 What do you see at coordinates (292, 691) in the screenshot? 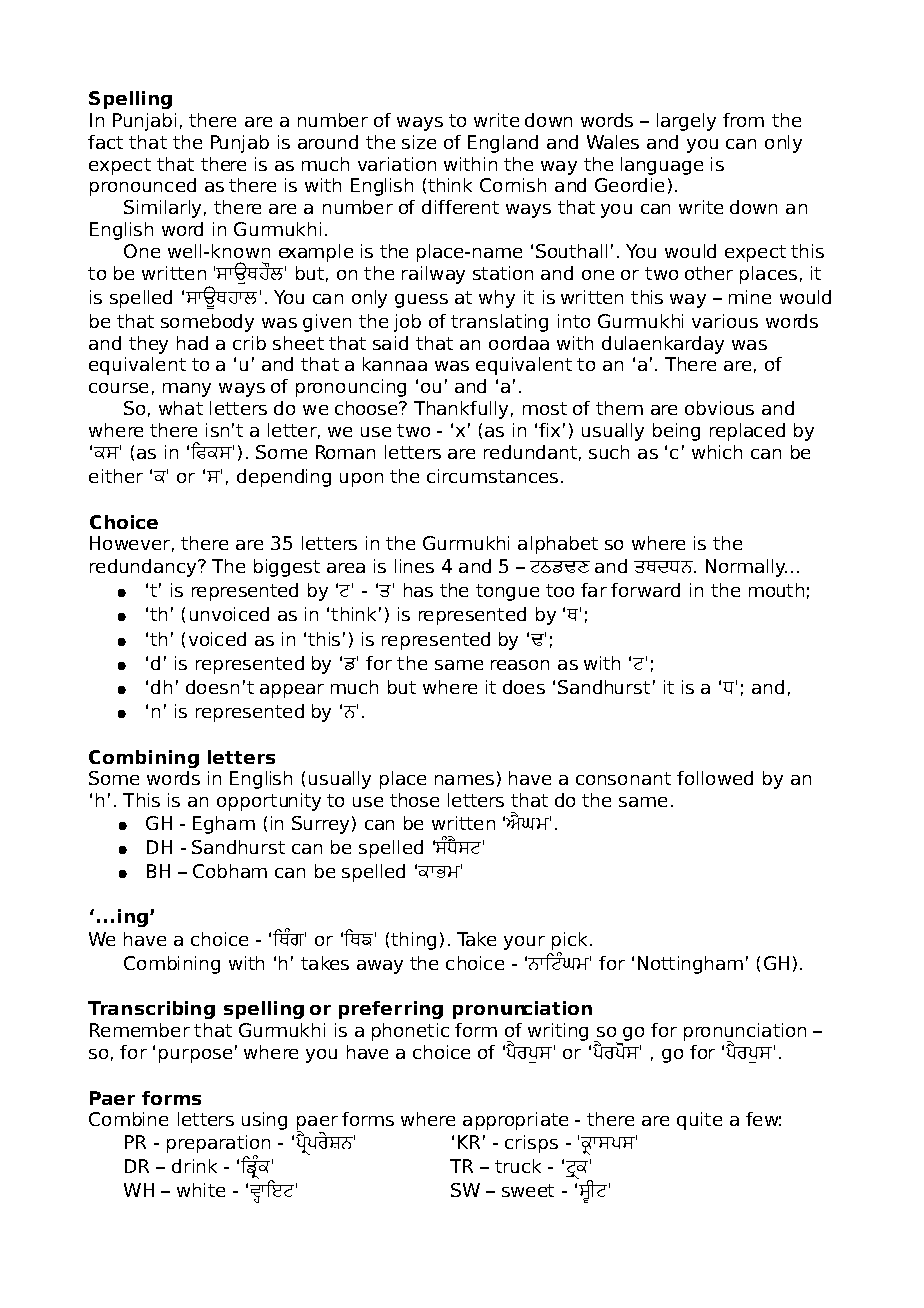
I see `appear` at bounding box center [292, 691].
